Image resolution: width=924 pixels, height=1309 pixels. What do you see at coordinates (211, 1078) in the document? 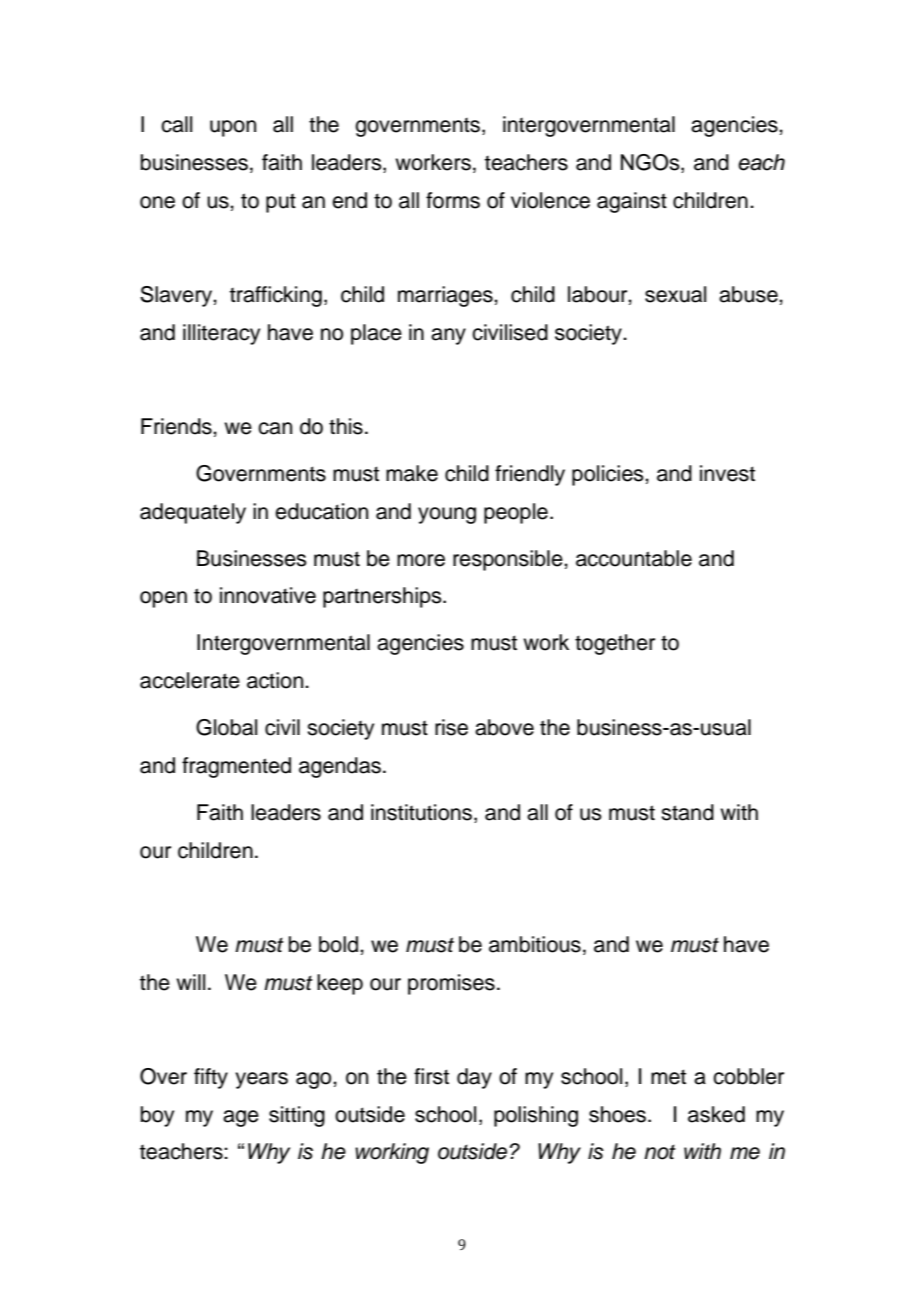
I see `fifty` at bounding box center [211, 1078].
